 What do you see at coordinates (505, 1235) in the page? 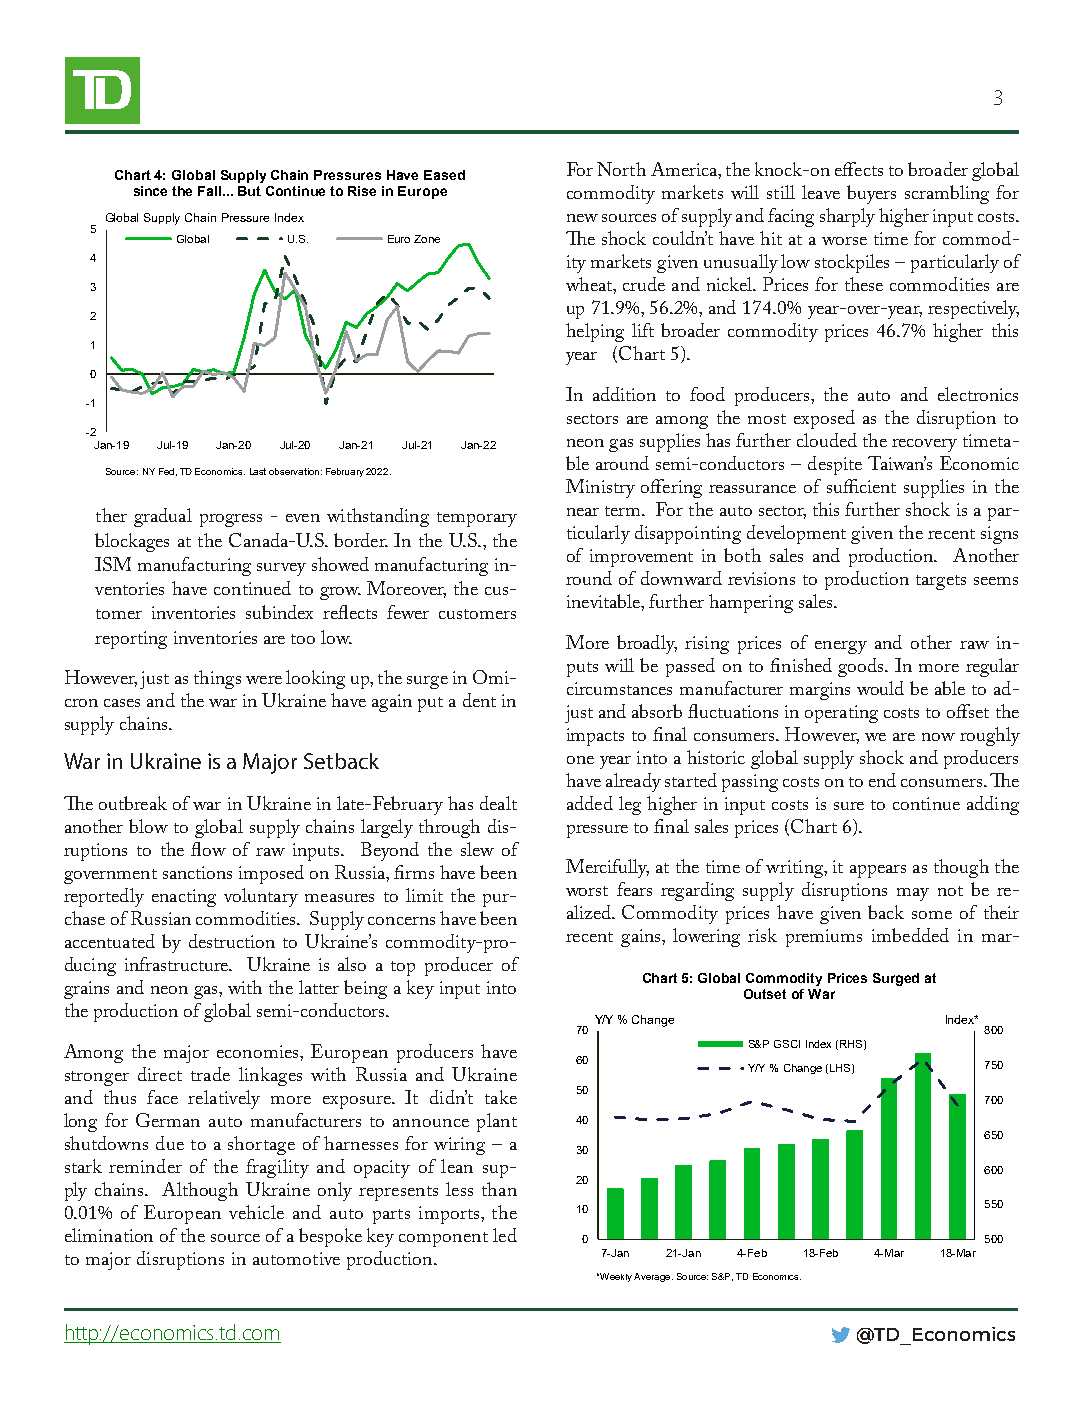
I see `led` at bounding box center [505, 1235].
